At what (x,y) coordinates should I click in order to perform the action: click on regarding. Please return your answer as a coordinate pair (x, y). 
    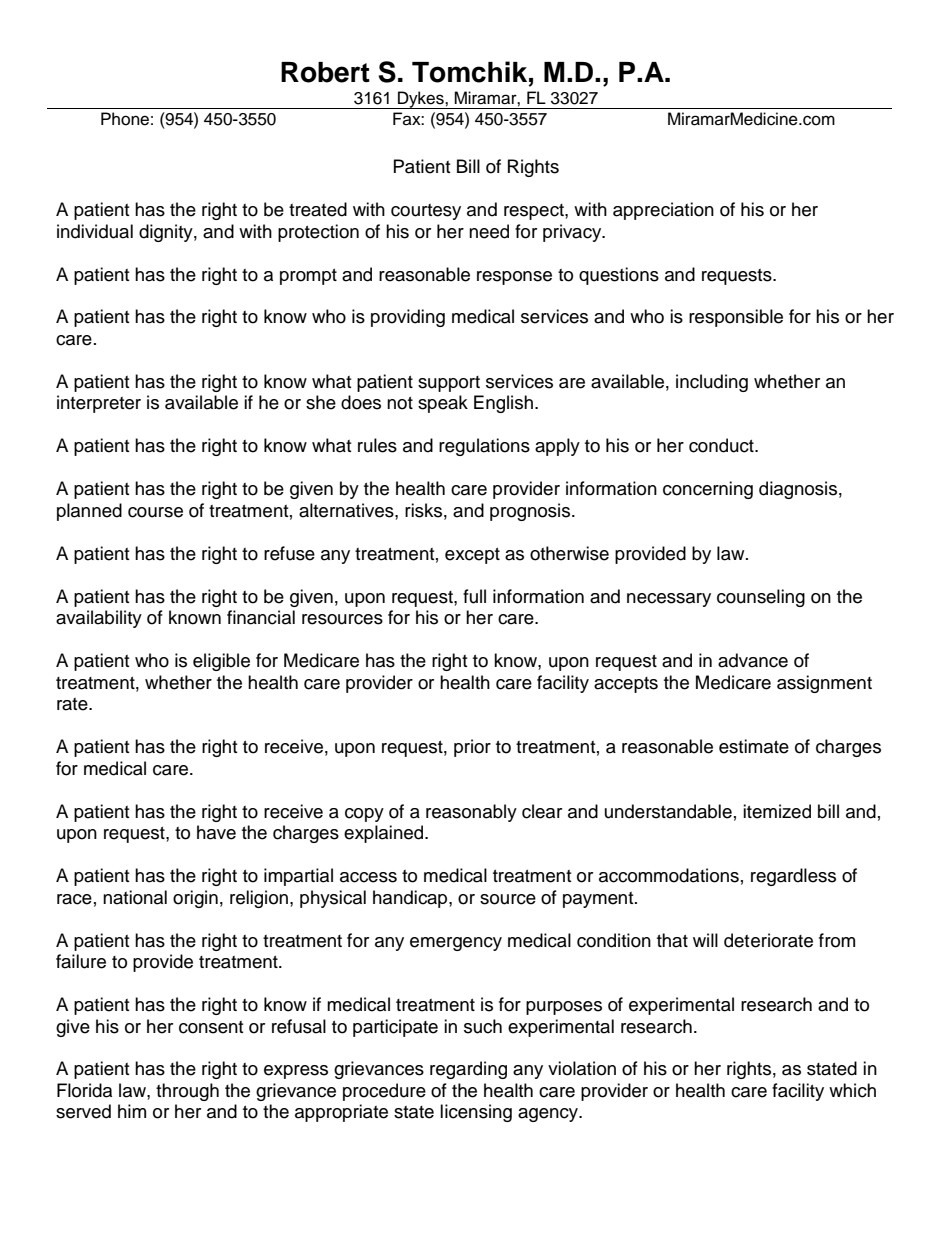
    Looking at the image, I should click on (468, 1070).
